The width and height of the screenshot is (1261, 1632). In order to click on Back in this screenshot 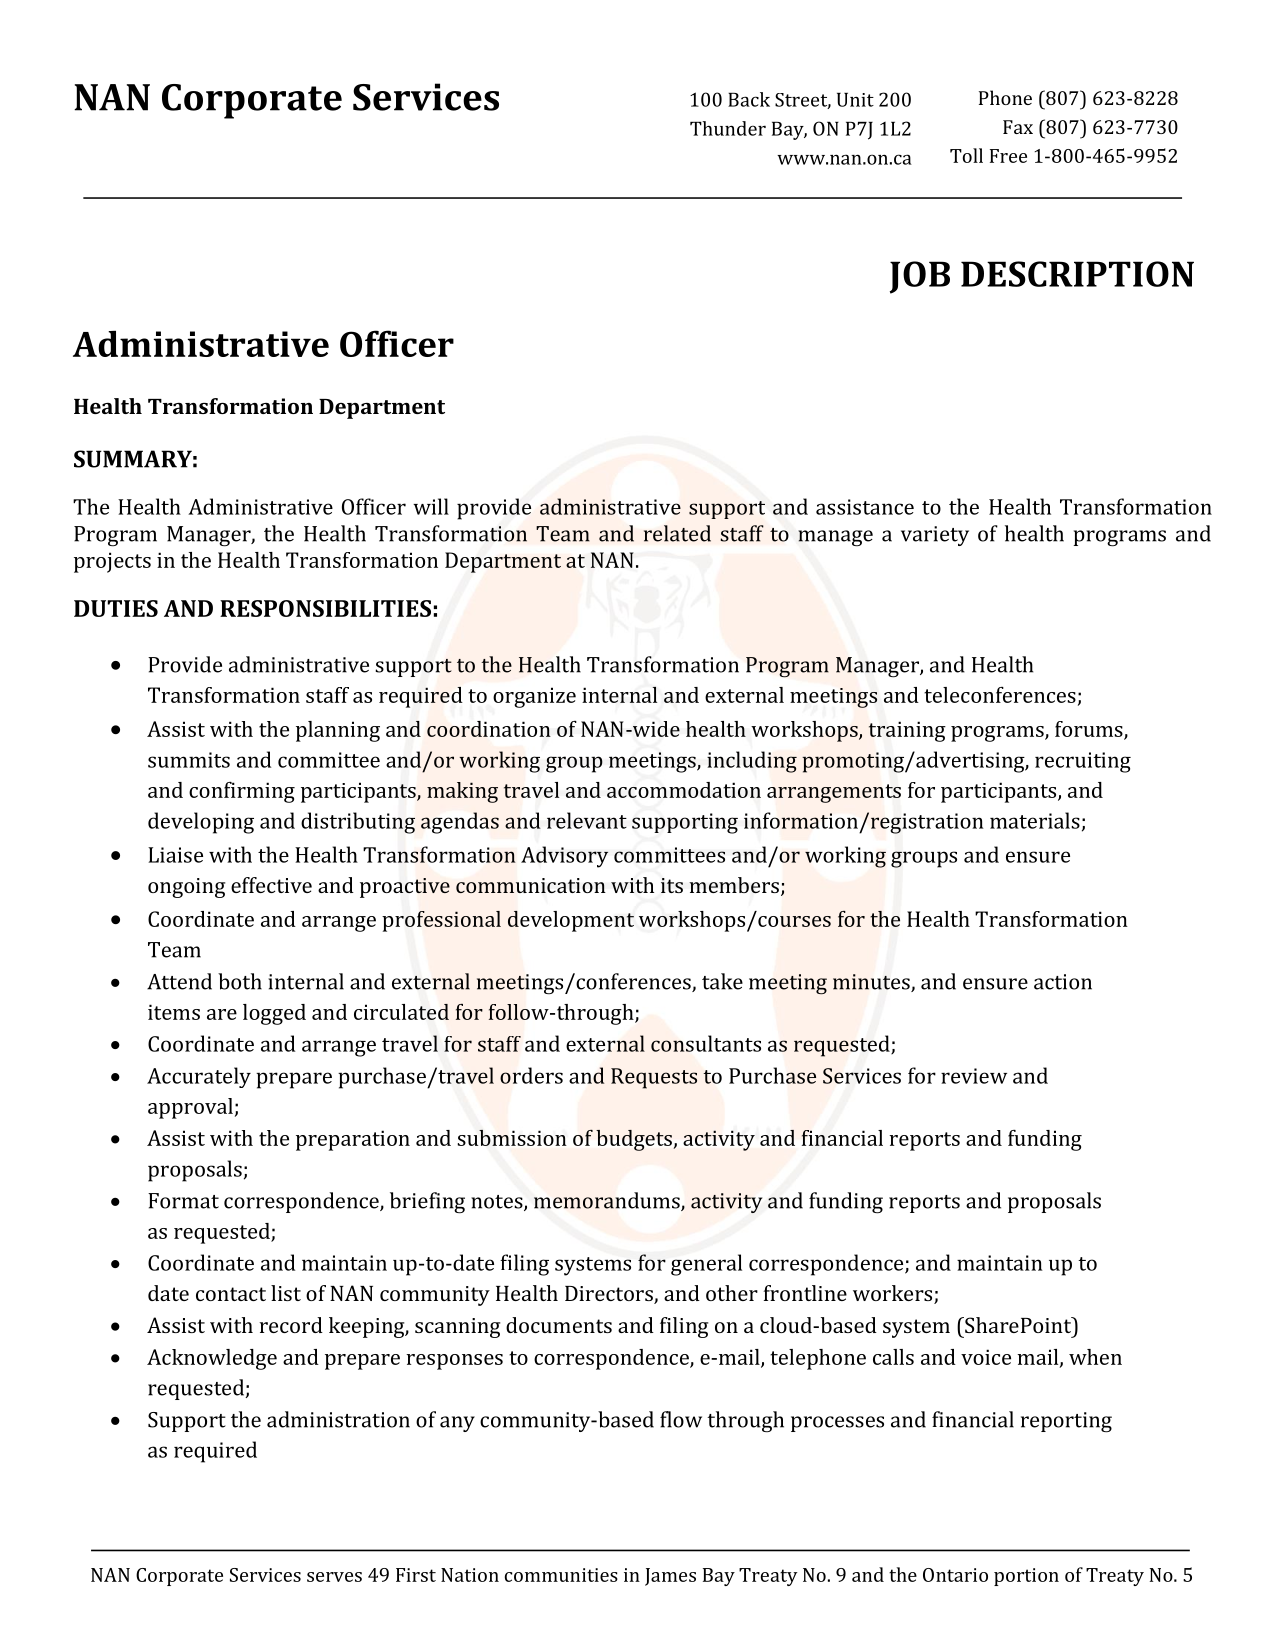, I will do `click(749, 99)`.
